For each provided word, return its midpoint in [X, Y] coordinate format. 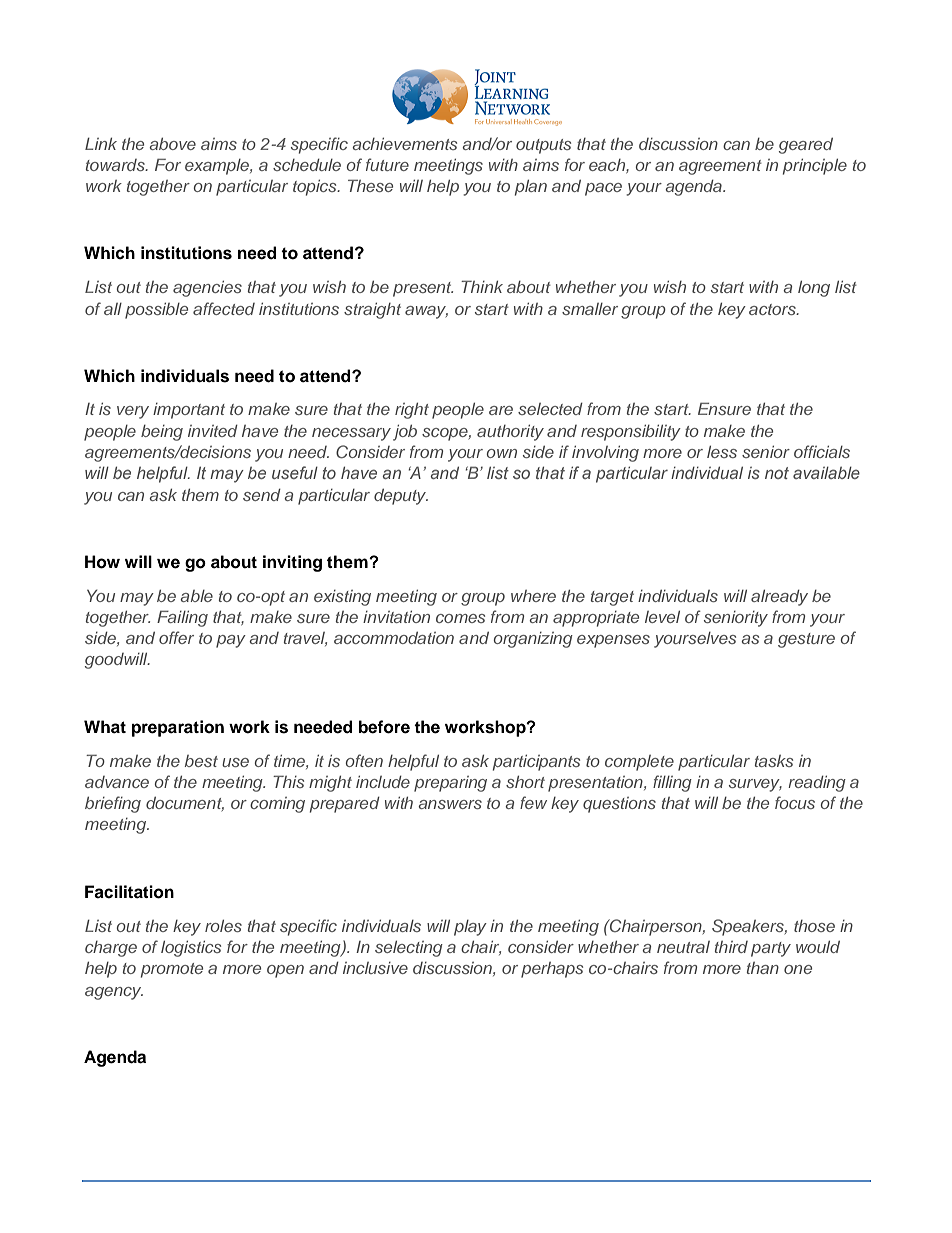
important [189, 411]
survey [755, 785]
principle [815, 167]
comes [460, 618]
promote [172, 970]
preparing [450, 784]
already [779, 598]
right [412, 411]
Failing [182, 618]
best [201, 761]
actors [773, 309]
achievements [404, 144]
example [218, 167]
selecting [409, 949]
